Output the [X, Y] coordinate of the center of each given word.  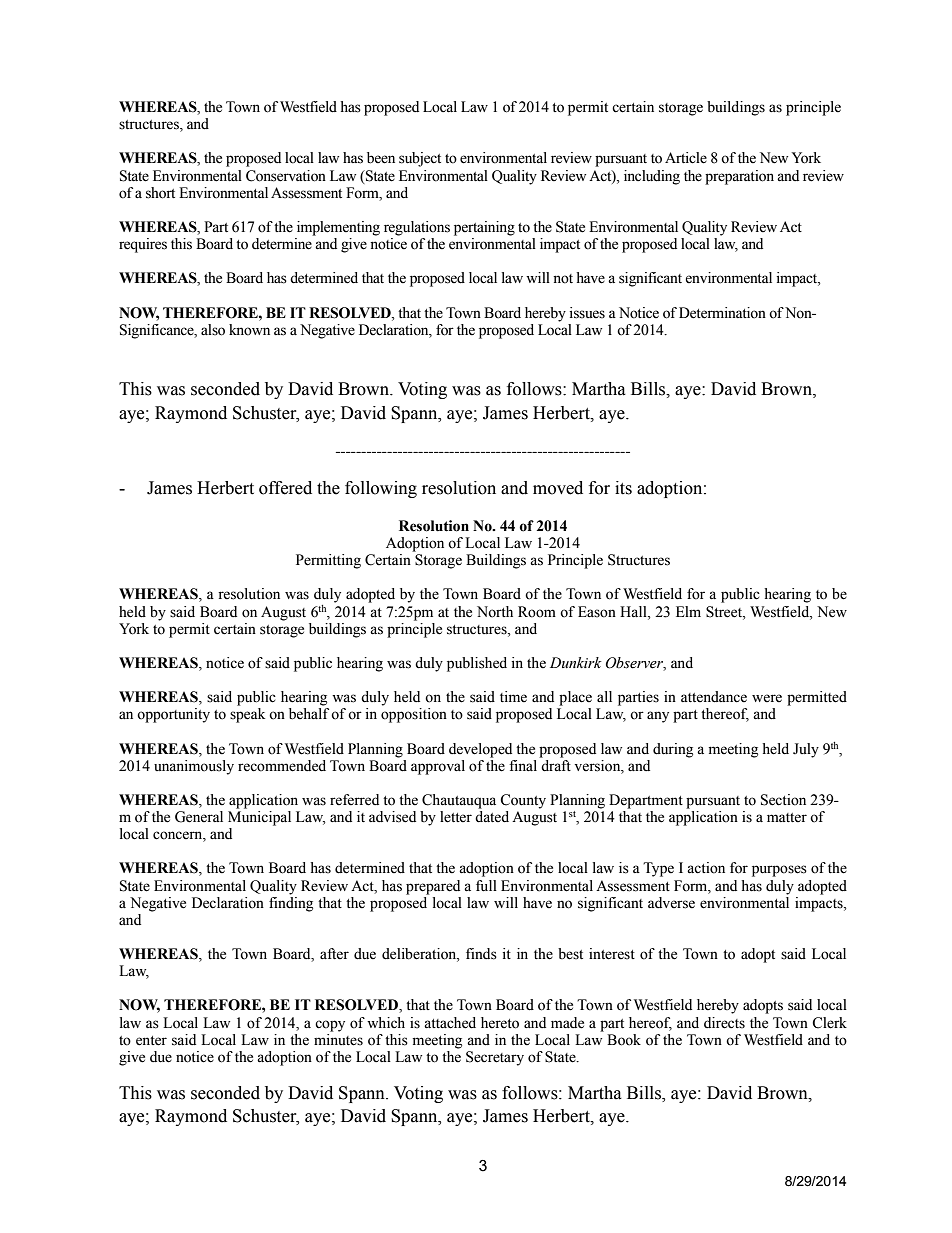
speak [247, 715]
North [495, 612]
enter [151, 1041]
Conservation [286, 176]
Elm [688, 611]
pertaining [484, 228]
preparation [739, 177]
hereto [500, 1023]
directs [724, 1023]
